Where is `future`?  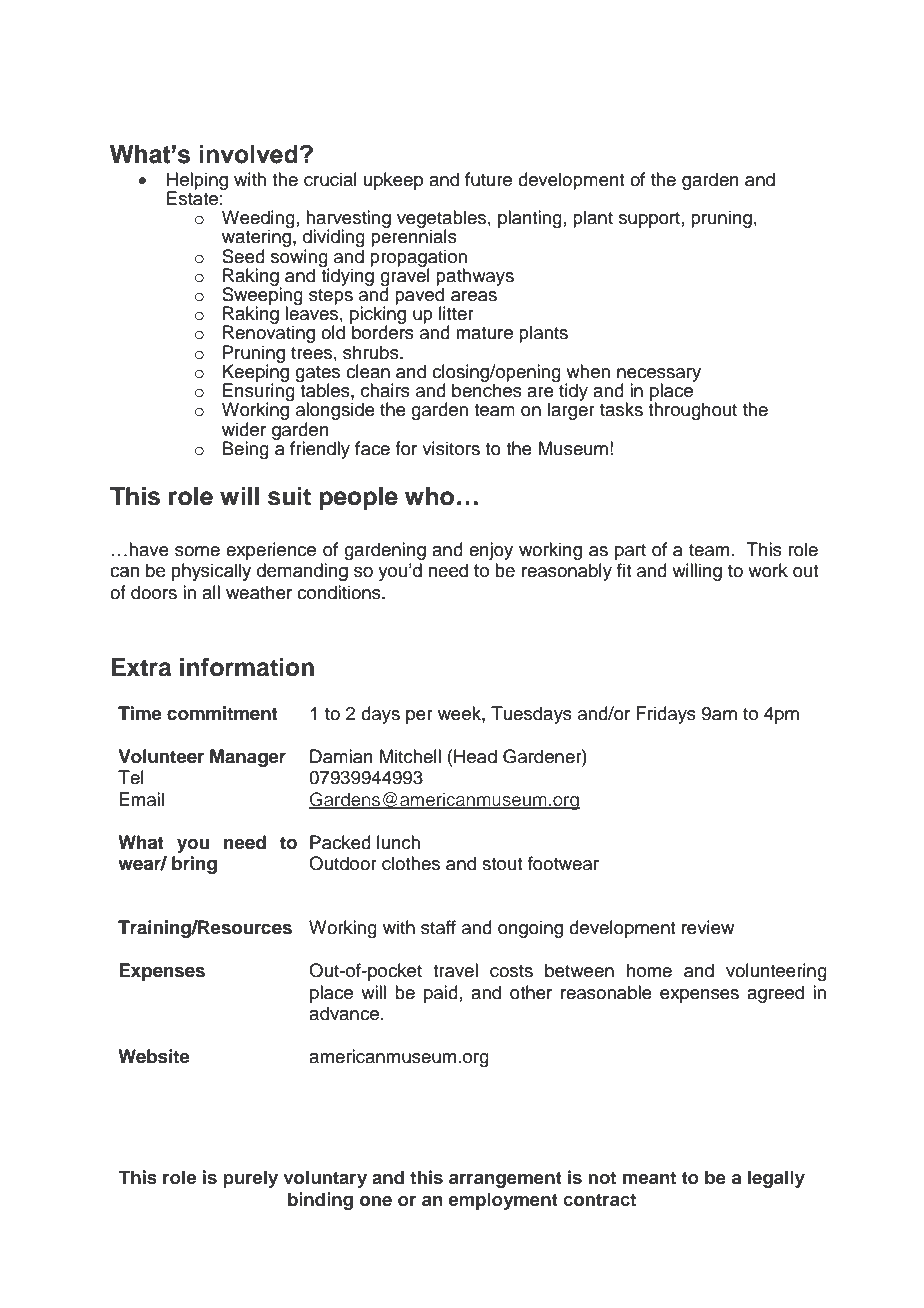 future is located at coordinates (488, 179).
